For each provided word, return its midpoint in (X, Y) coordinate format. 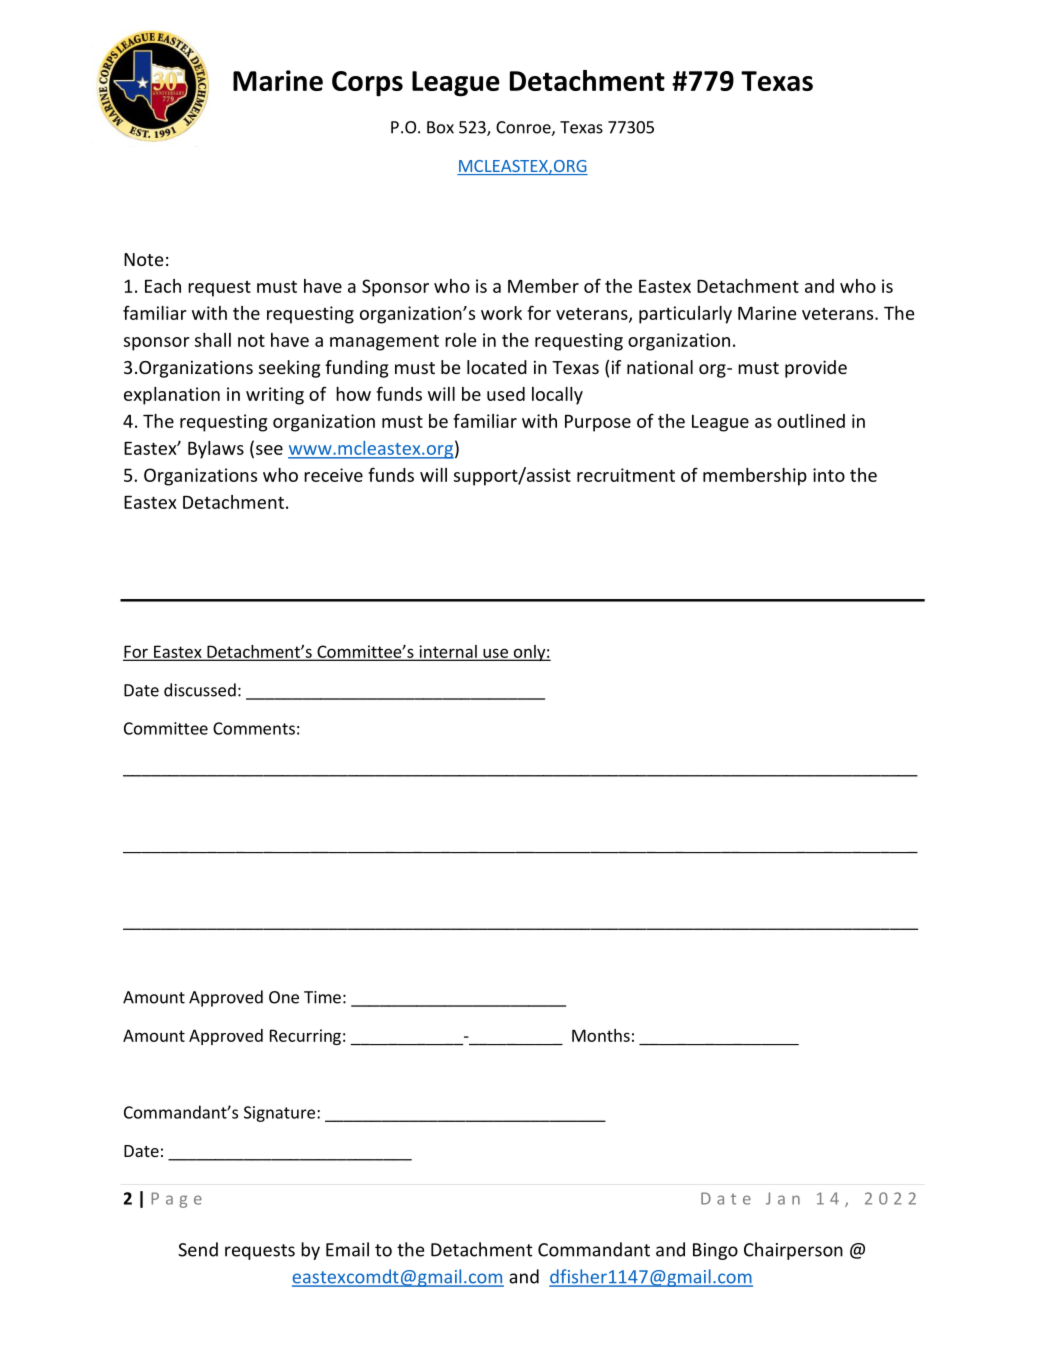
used (506, 394)
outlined (811, 421)
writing (275, 396)
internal (448, 652)
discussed (200, 690)
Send (198, 1249)
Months (601, 1035)
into (829, 475)
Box (440, 127)
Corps (367, 84)
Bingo (715, 1251)
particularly (685, 315)
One (284, 997)
